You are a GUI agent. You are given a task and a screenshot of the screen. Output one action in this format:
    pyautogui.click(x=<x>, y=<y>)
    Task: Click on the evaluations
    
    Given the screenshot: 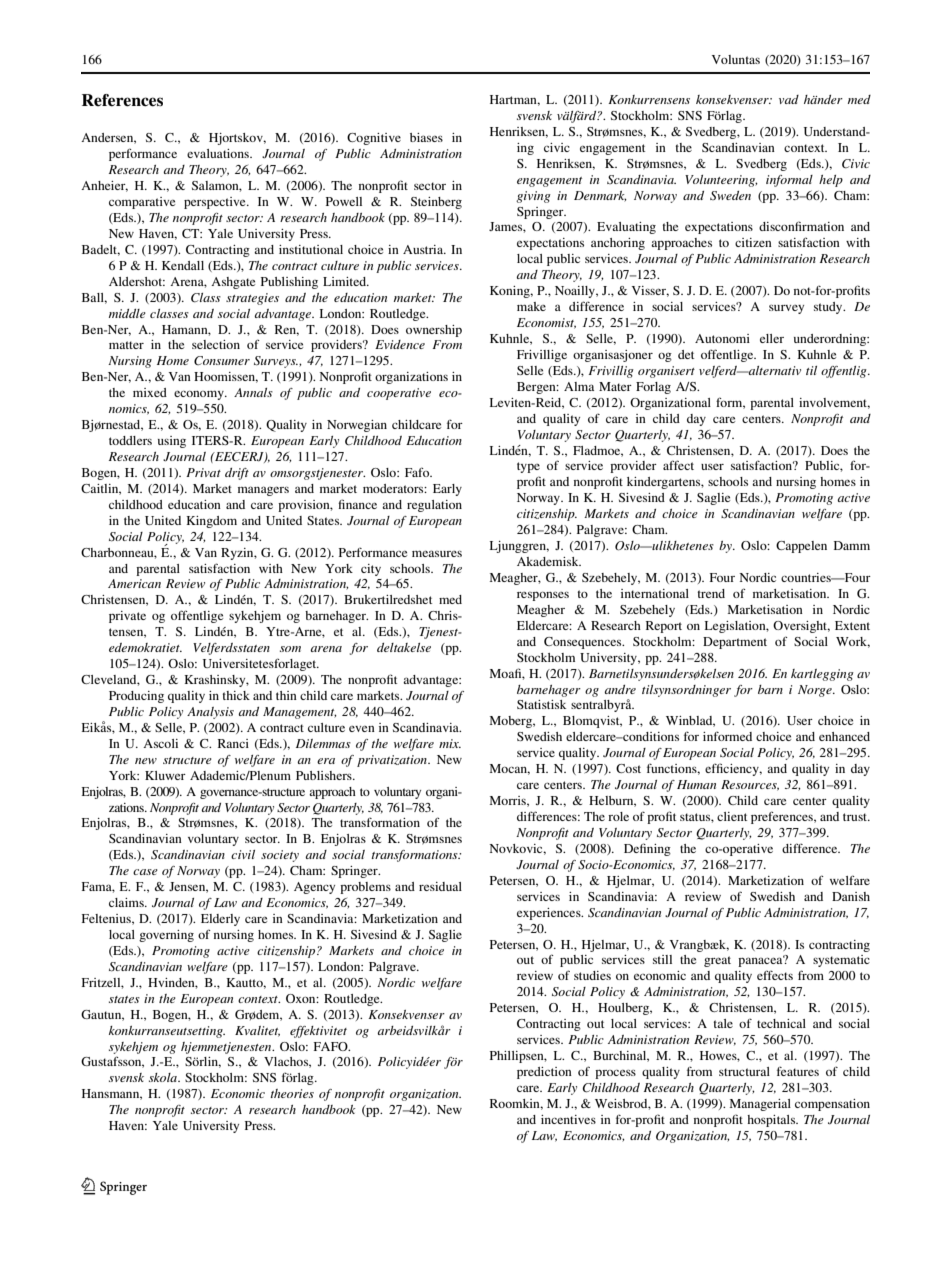 What is the action you would take?
    pyautogui.click(x=219, y=153)
